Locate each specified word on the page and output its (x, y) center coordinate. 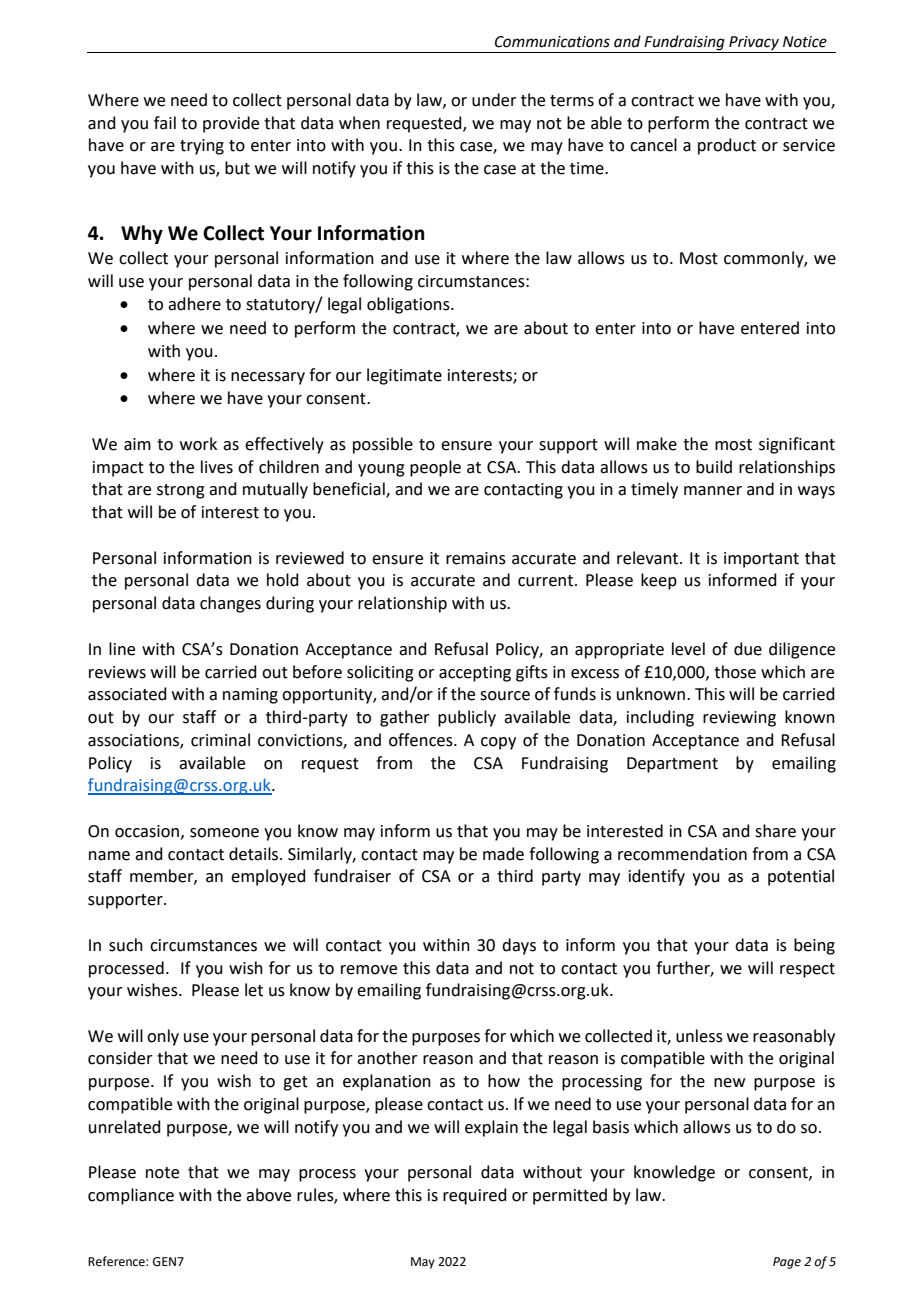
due (748, 649)
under (494, 100)
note (162, 1173)
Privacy (754, 43)
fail (165, 123)
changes (230, 604)
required (475, 1196)
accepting (475, 674)
